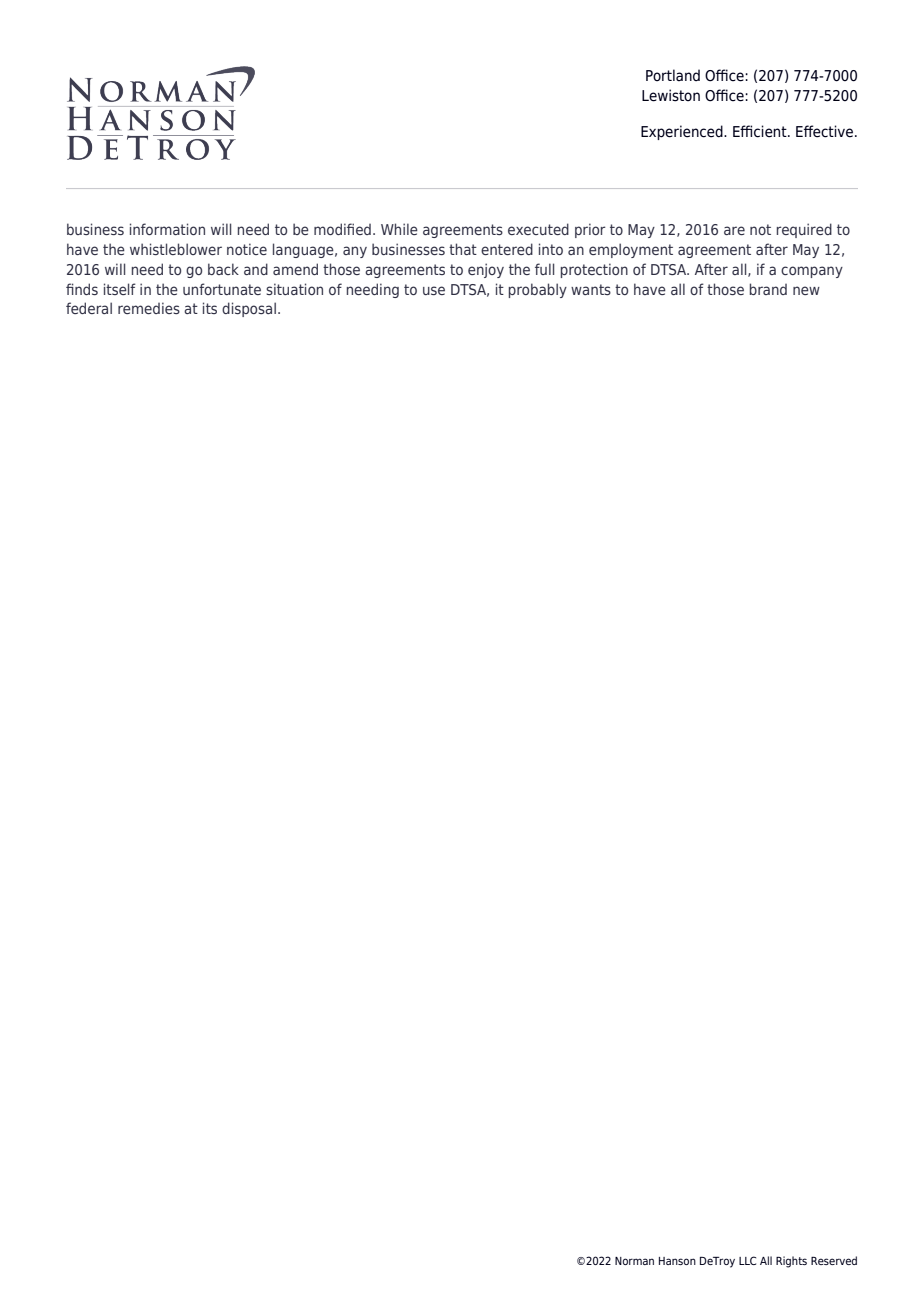  What do you see at coordinates (399, 229) in the document?
I see `While` at bounding box center [399, 229].
